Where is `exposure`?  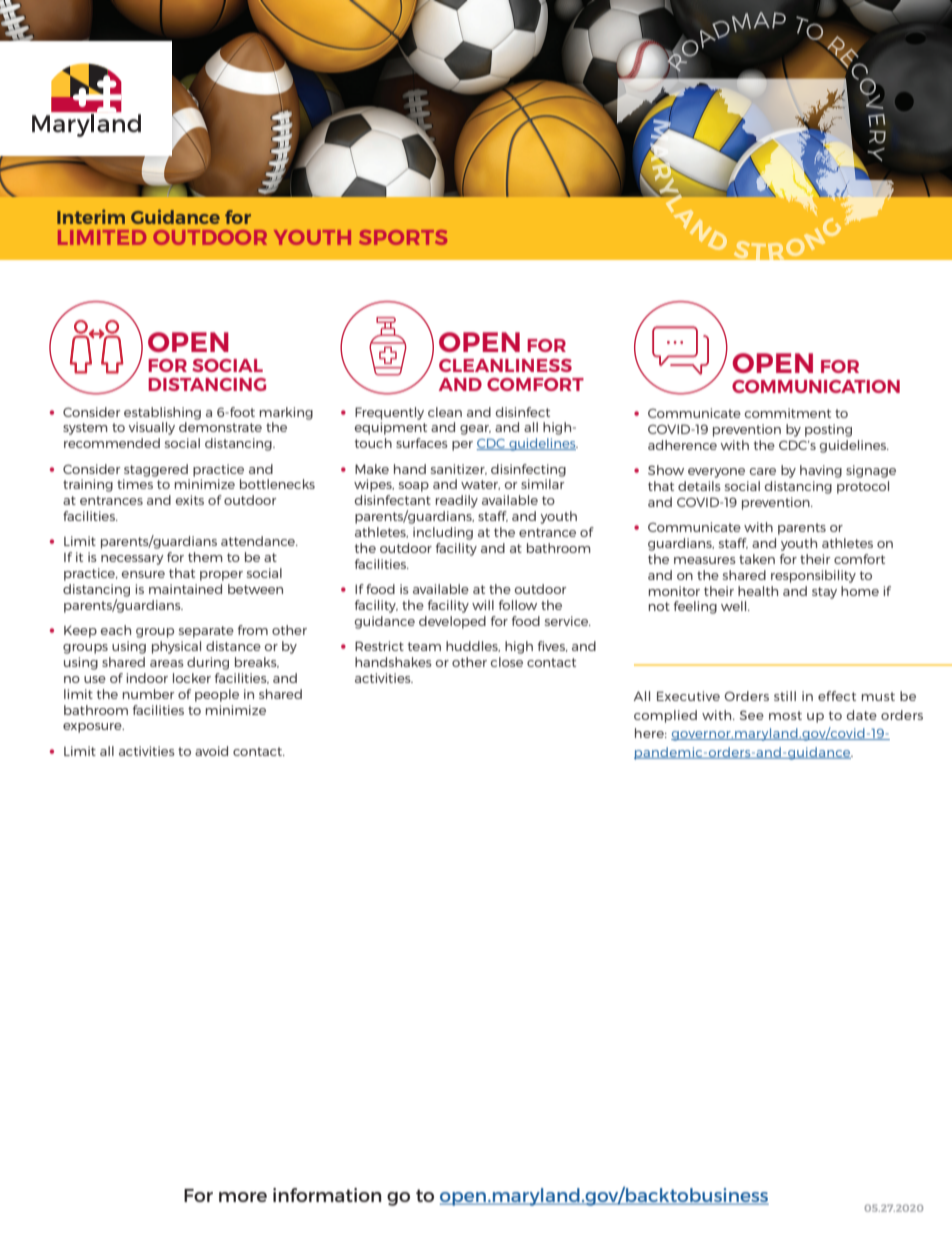
exposure is located at coordinates (93, 728).
